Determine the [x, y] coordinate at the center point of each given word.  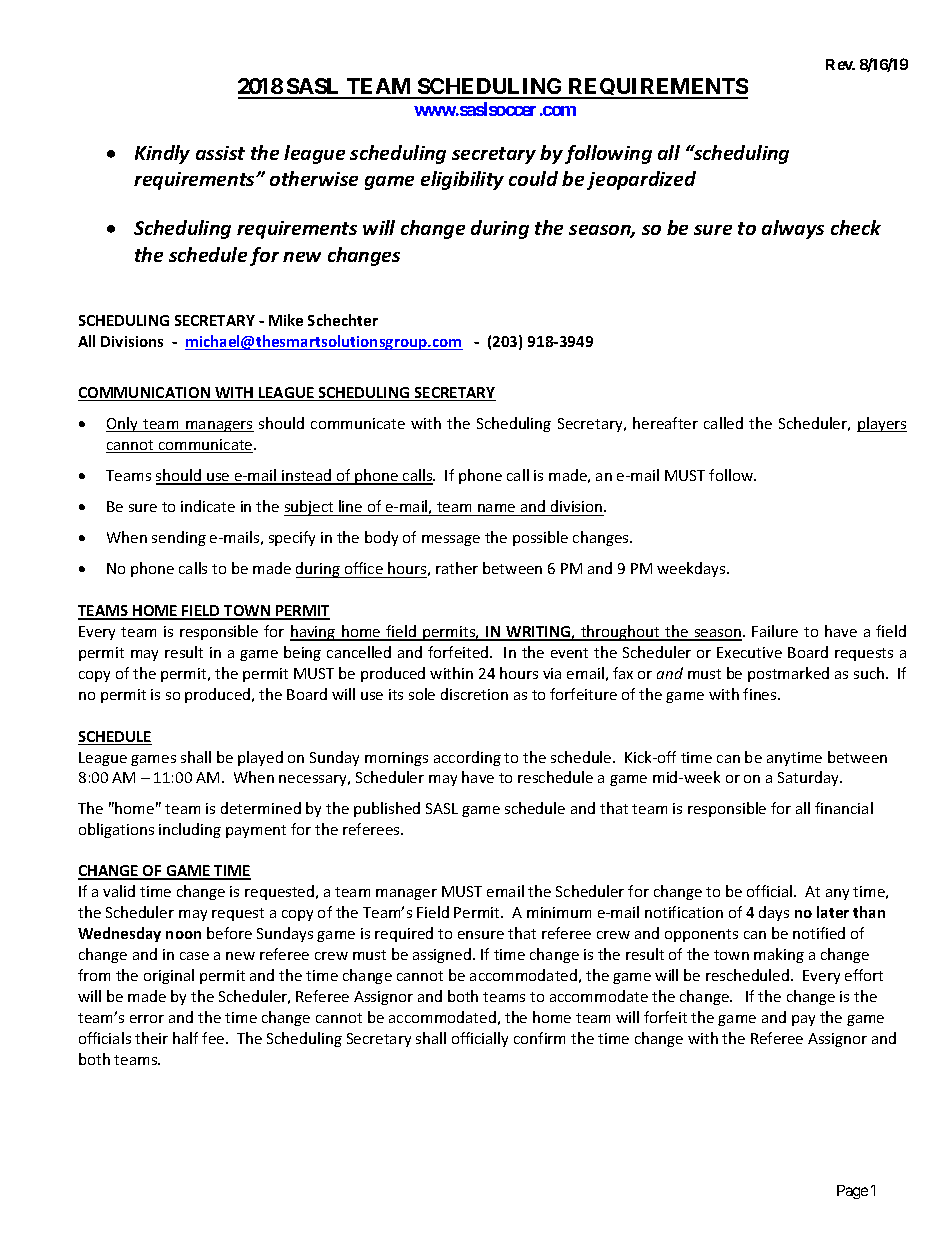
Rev [840, 64]
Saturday [810, 778]
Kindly [162, 154]
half [185, 1038]
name [496, 508]
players [882, 424]
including [190, 830]
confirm [539, 1038]
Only [123, 424]
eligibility [462, 180]
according [467, 758]
